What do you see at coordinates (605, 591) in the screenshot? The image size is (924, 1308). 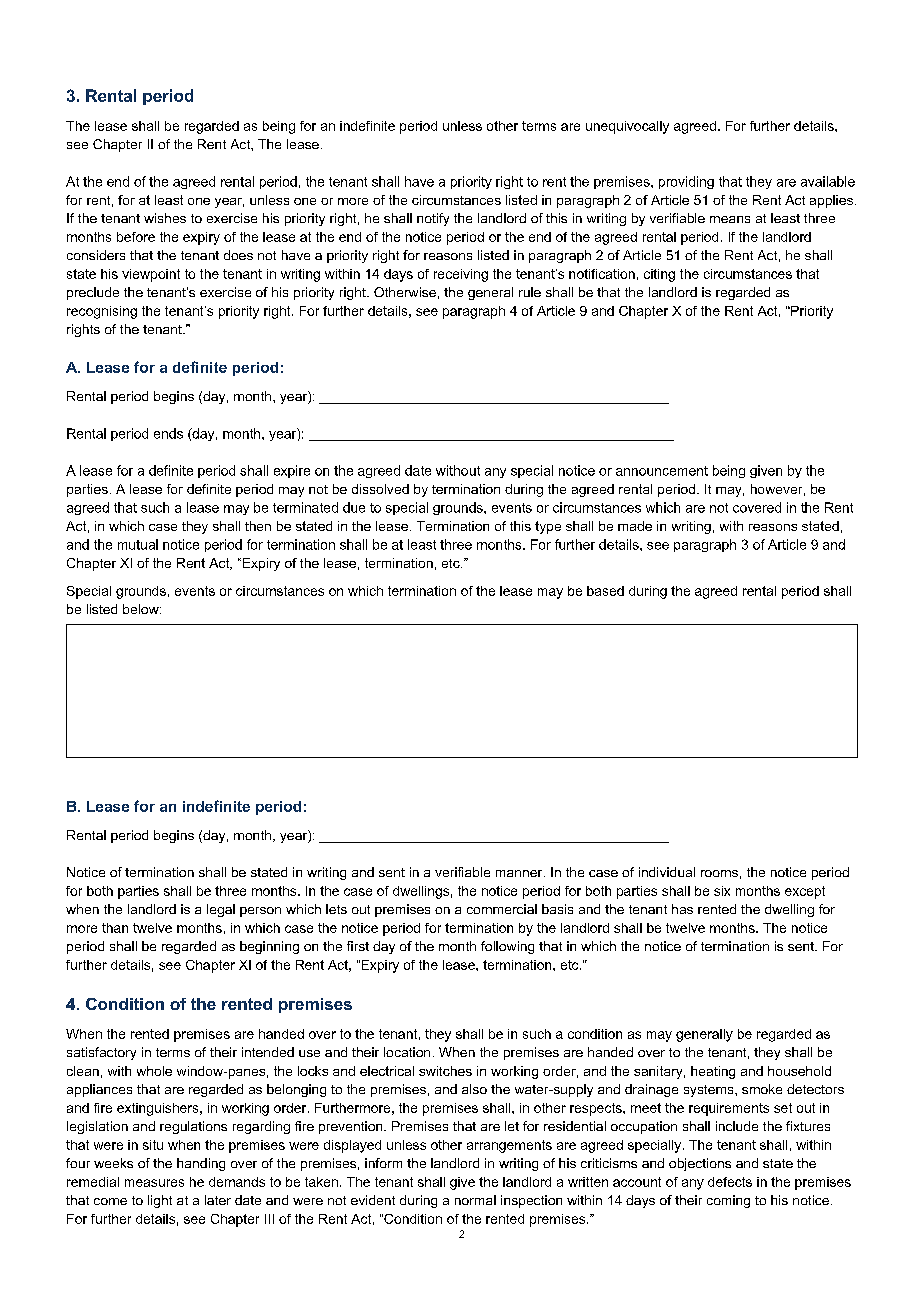 I see `based` at bounding box center [605, 591].
